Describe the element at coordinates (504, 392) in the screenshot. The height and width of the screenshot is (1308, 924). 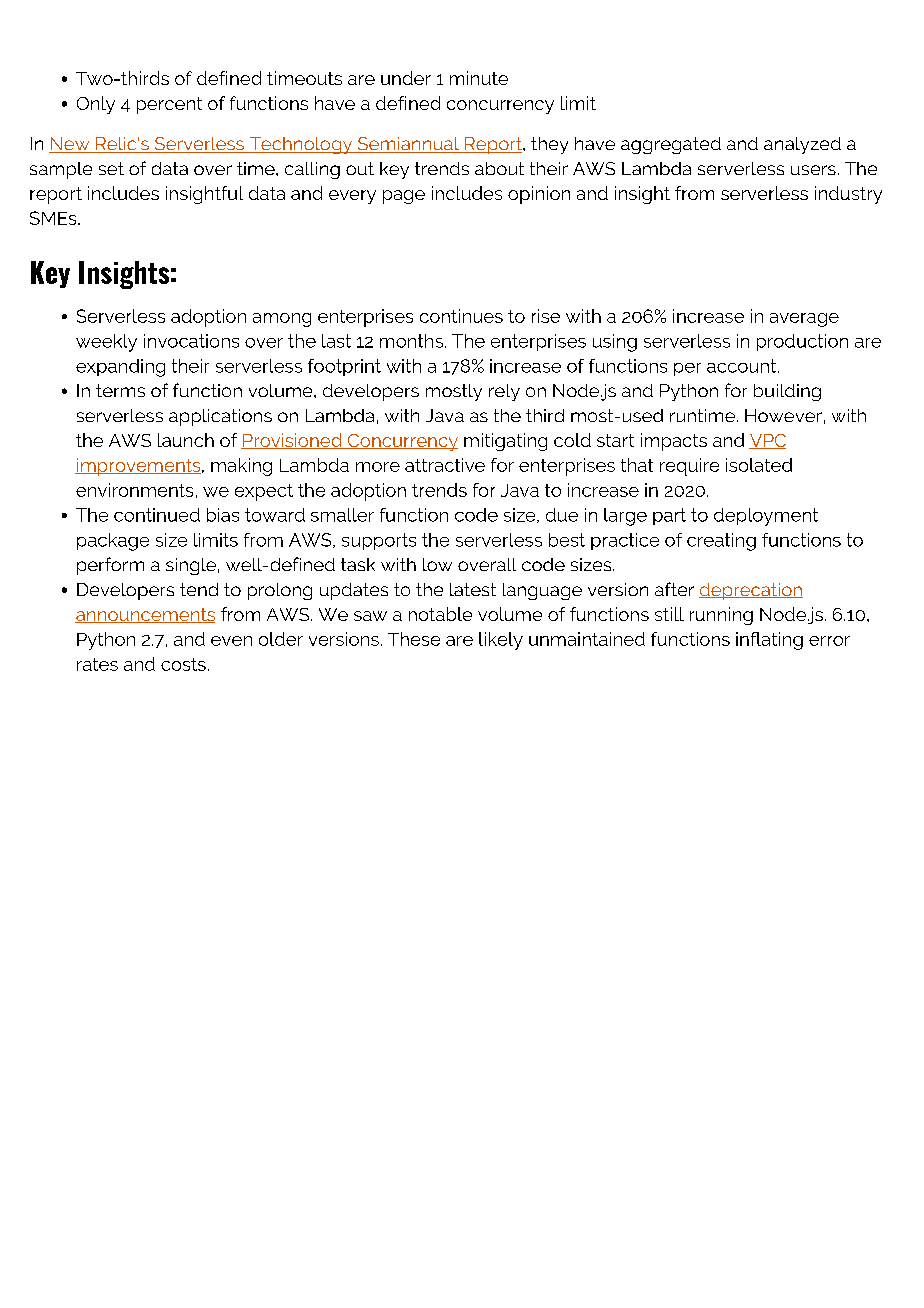
I see `rely` at that location.
